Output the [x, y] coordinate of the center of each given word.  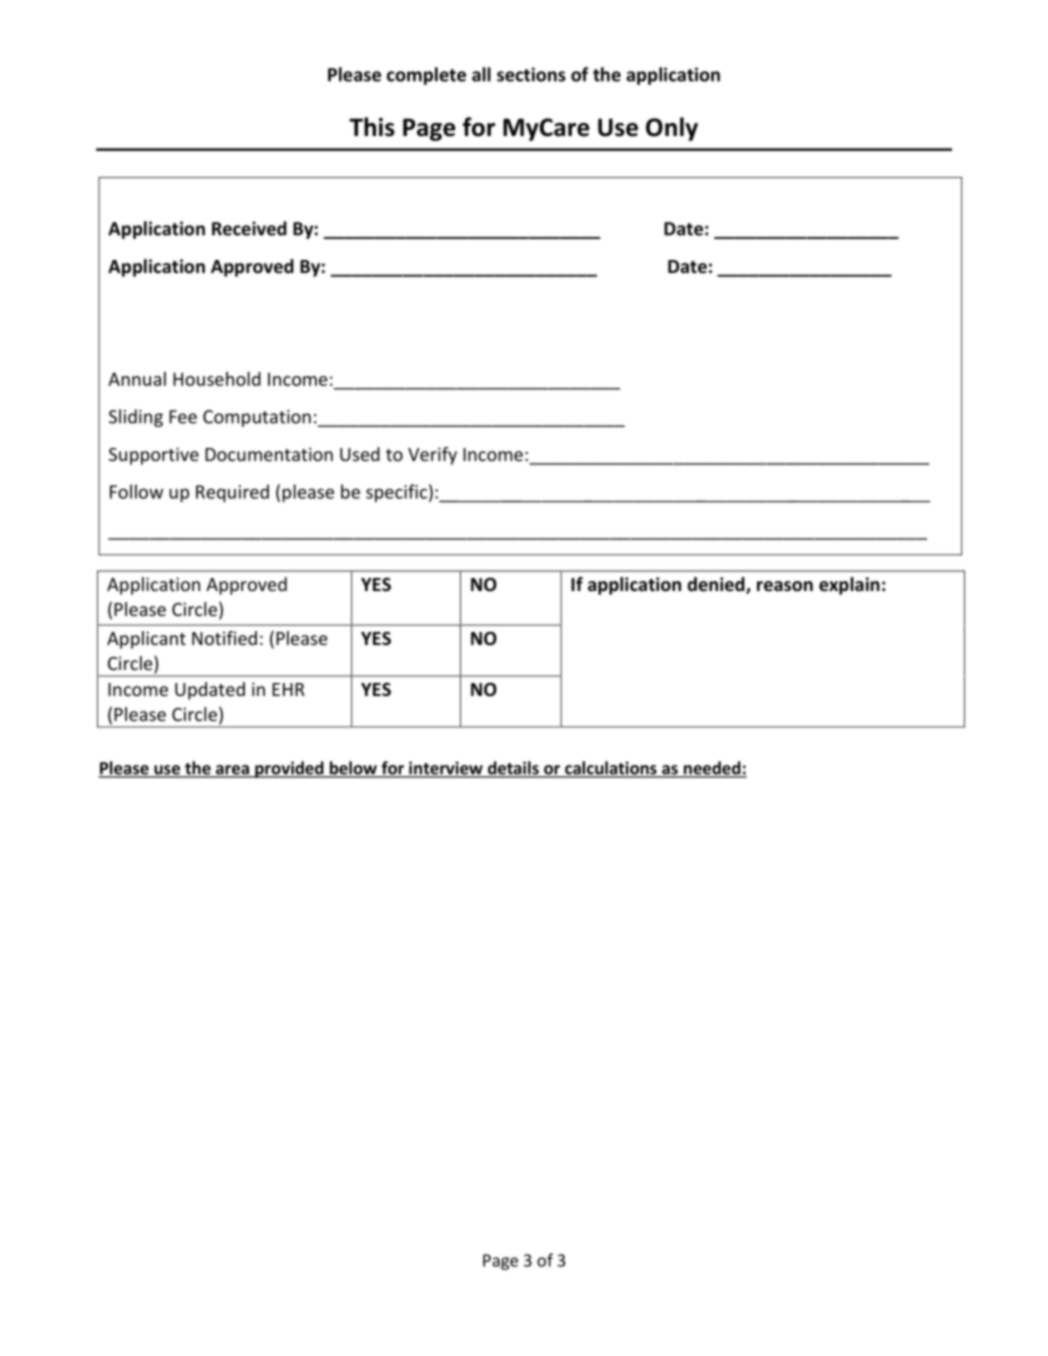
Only [672, 129]
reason [785, 586]
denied [717, 585]
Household [217, 378]
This [372, 127]
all [481, 74]
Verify [432, 456]
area [232, 771]
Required [232, 493]
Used [360, 454]
